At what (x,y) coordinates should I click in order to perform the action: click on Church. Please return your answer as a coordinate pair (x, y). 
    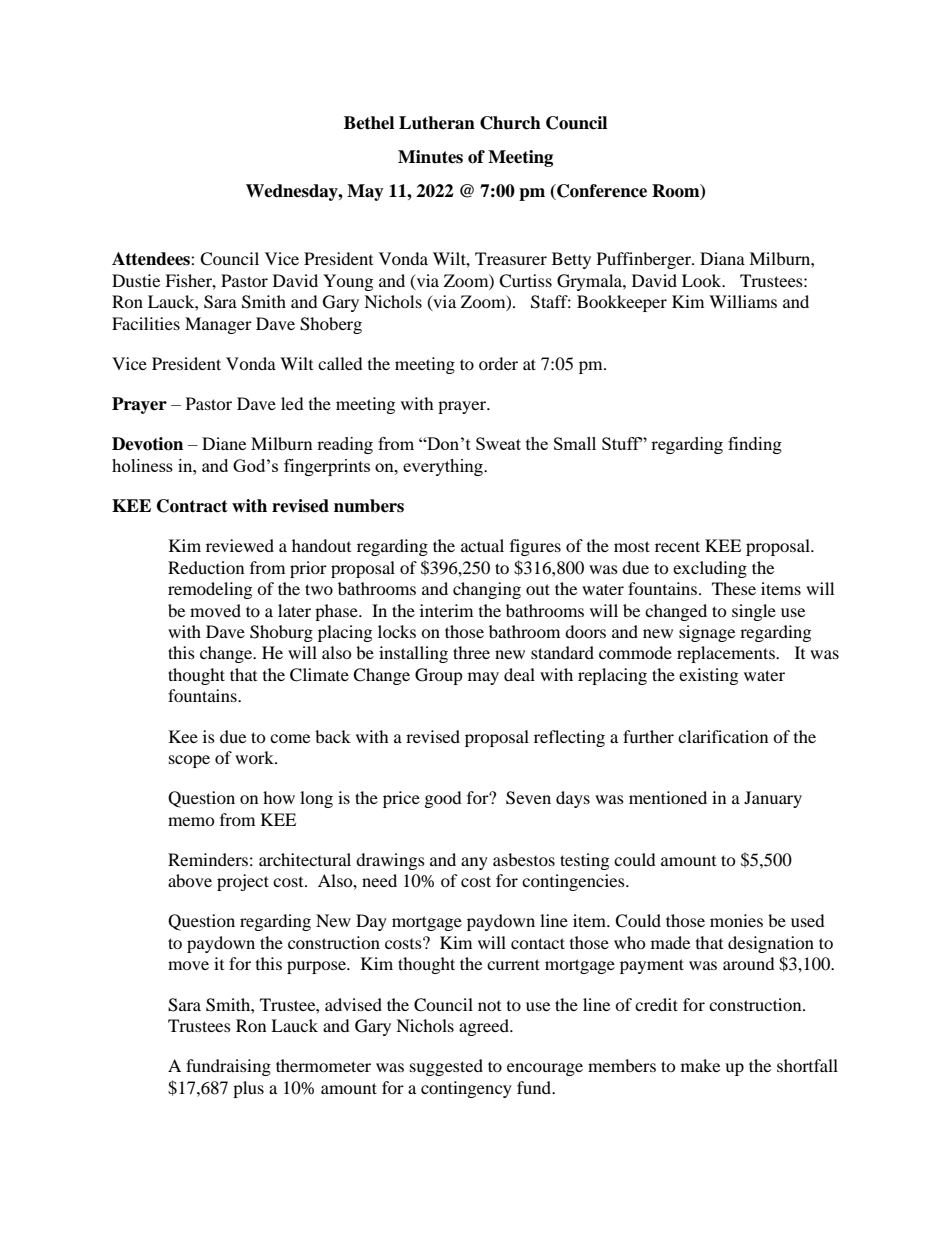
    Looking at the image, I should click on (510, 123).
